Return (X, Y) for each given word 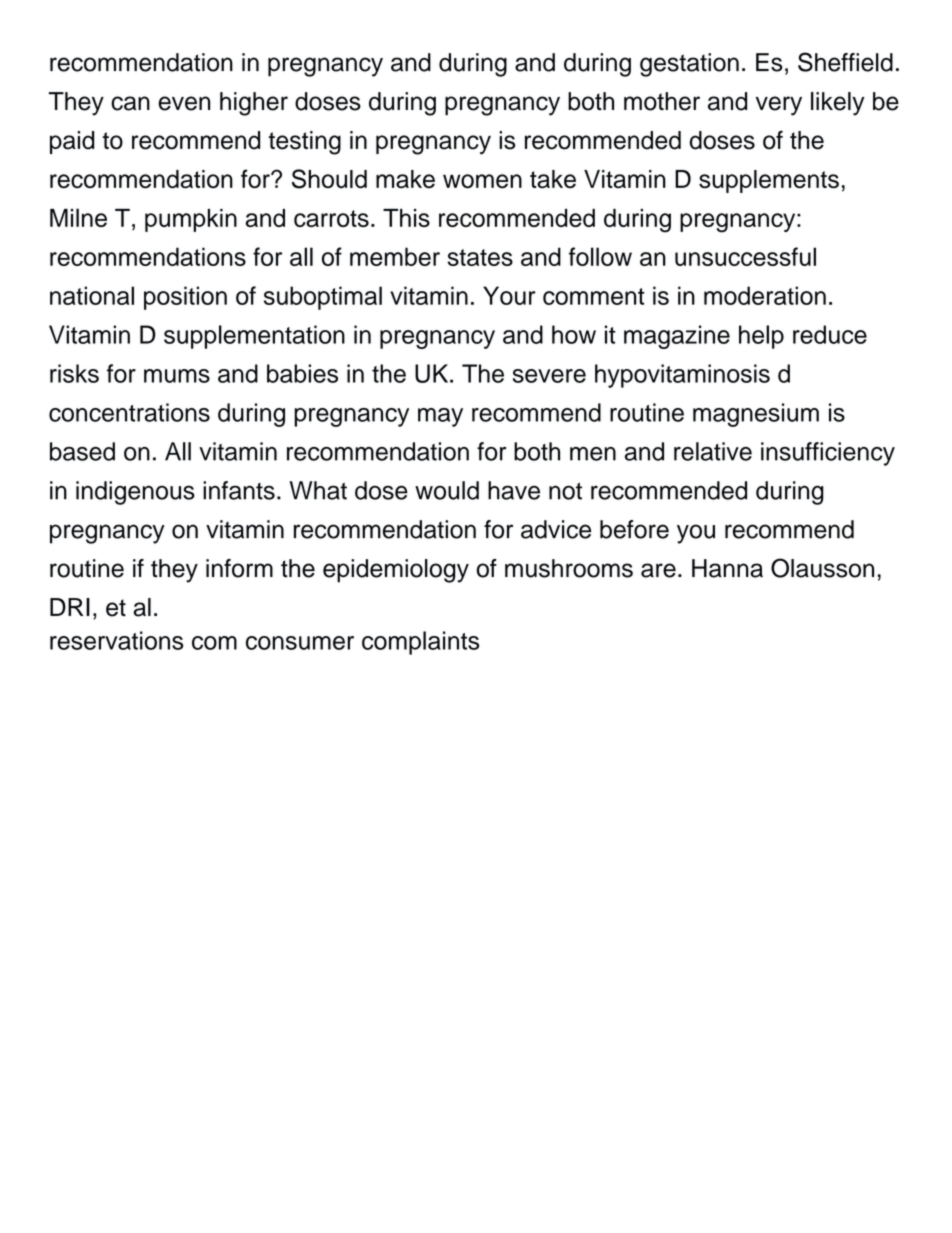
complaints (420, 643)
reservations (116, 640)
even (184, 103)
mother (662, 101)
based (82, 451)
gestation (689, 65)
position (185, 298)
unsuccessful (745, 256)
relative (713, 451)
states (480, 257)
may (440, 417)
